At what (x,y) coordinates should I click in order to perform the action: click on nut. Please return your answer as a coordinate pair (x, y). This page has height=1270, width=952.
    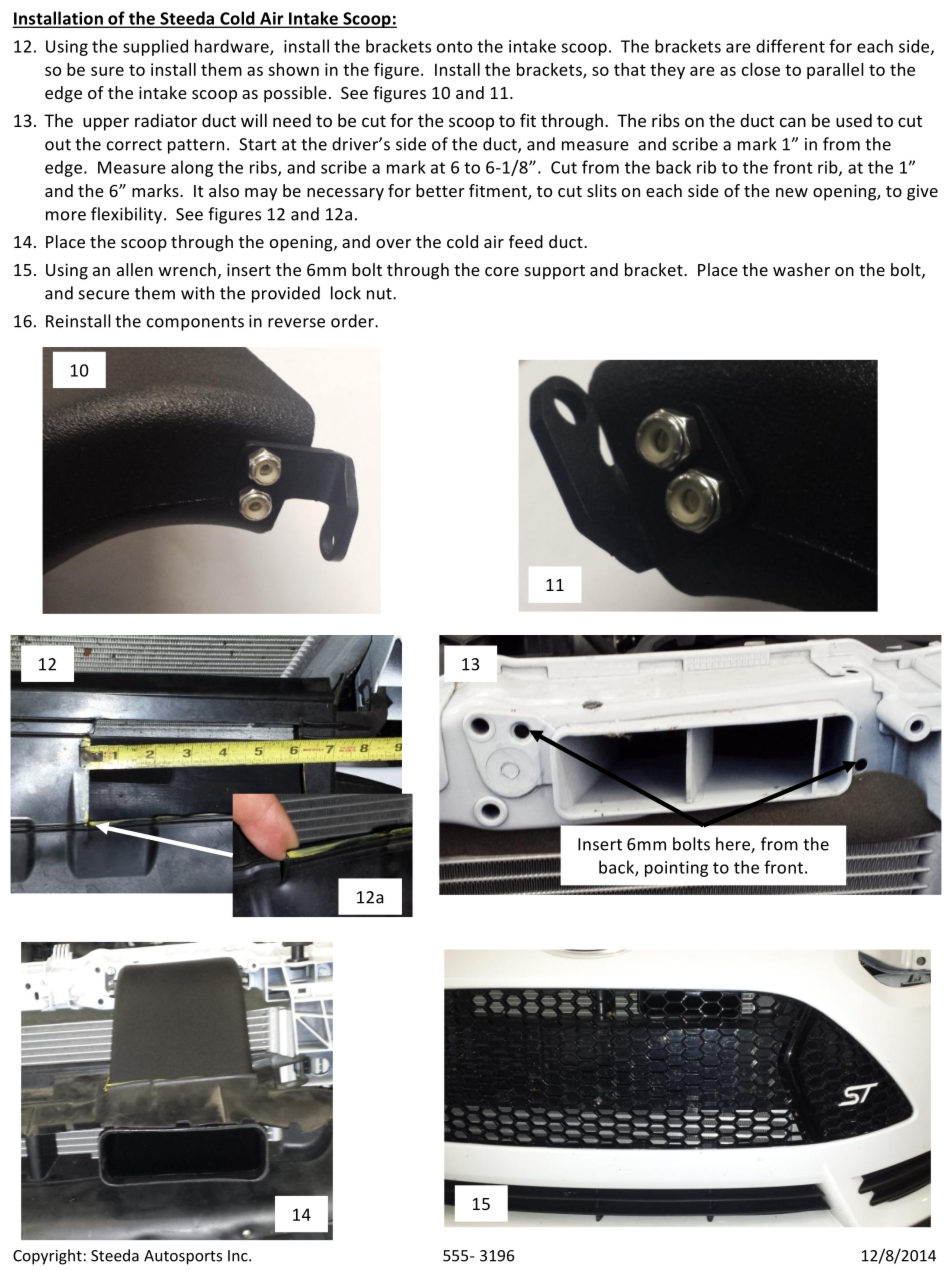
    Looking at the image, I should click on (380, 294).
